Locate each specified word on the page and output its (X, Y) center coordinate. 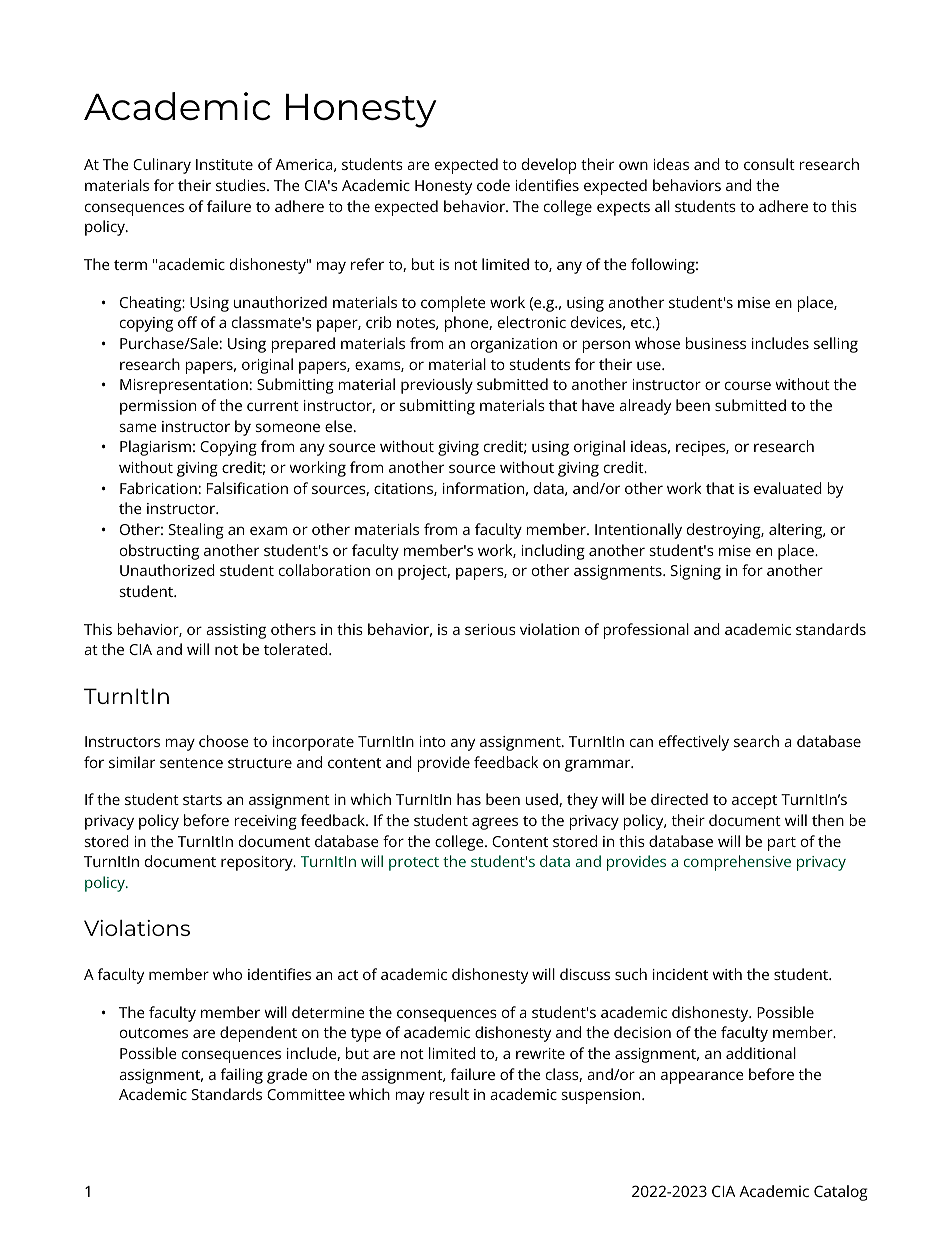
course (748, 385)
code (493, 185)
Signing (696, 572)
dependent (258, 1034)
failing (242, 1076)
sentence (191, 763)
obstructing (159, 552)
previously (437, 386)
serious (490, 629)
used (543, 800)
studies (242, 185)
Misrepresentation (184, 386)
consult (769, 164)
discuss (585, 974)
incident (680, 974)
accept (754, 802)
